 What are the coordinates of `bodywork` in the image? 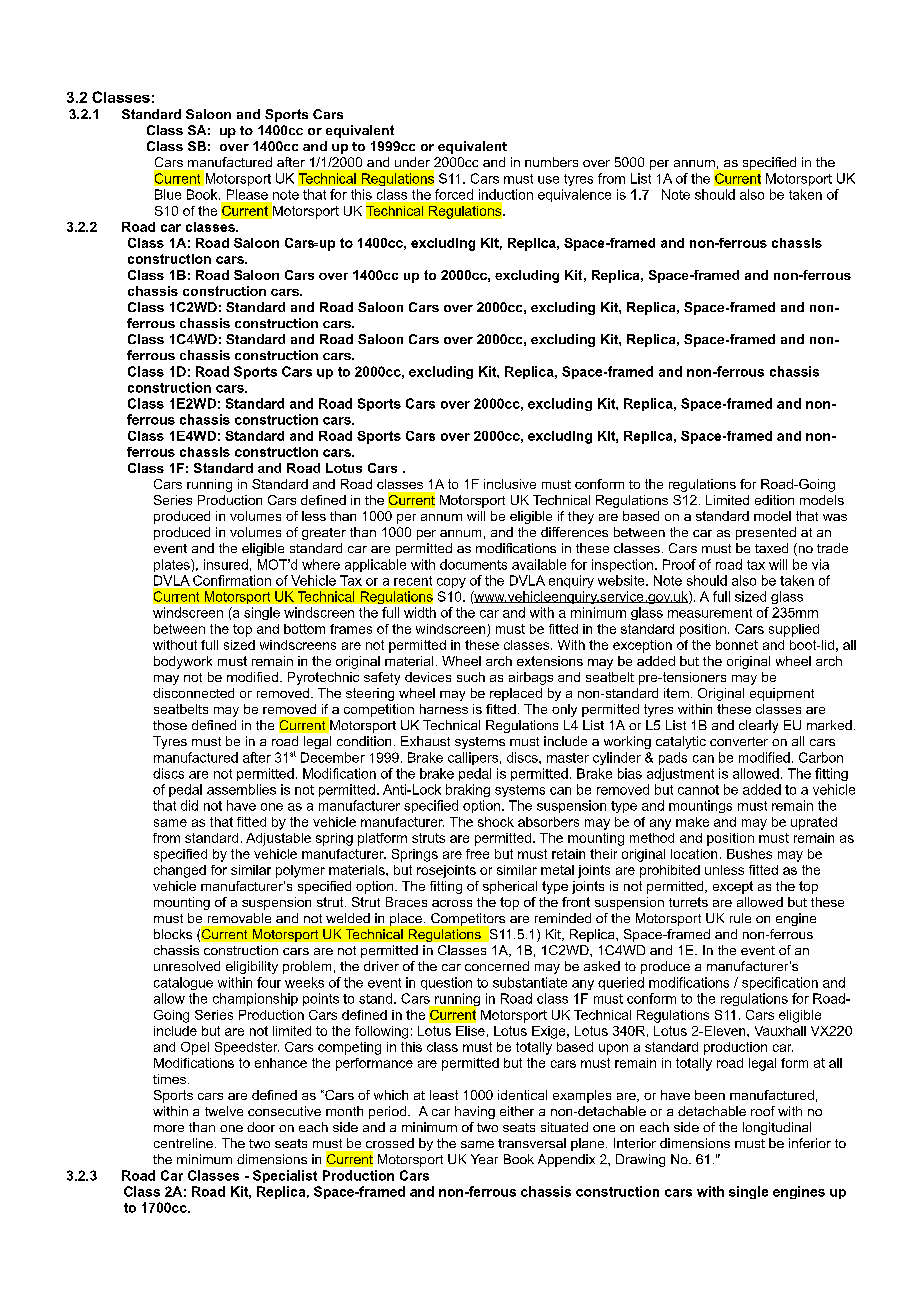 It's located at (183, 662).
